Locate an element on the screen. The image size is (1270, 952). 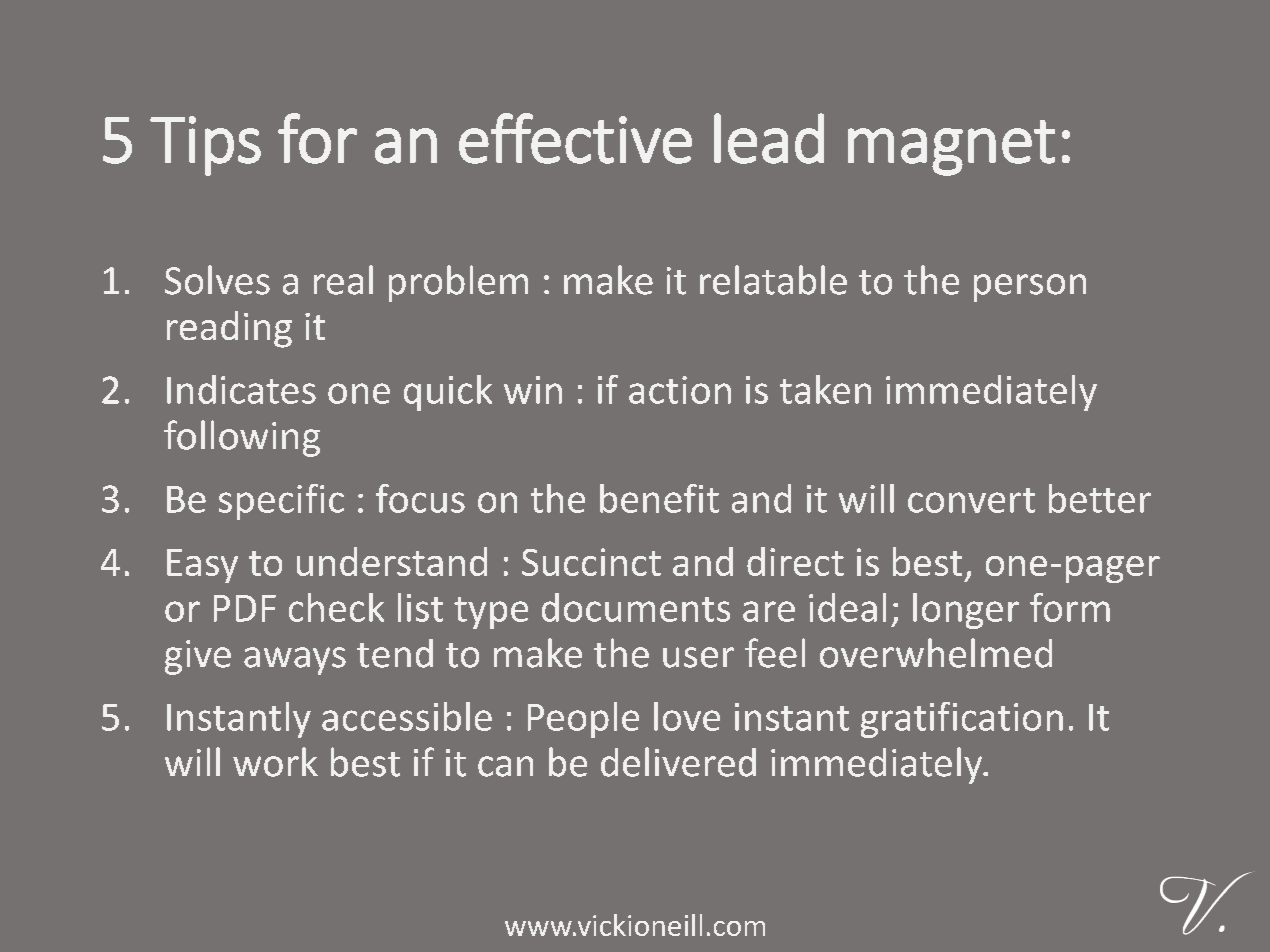
work is located at coordinates (275, 762).
